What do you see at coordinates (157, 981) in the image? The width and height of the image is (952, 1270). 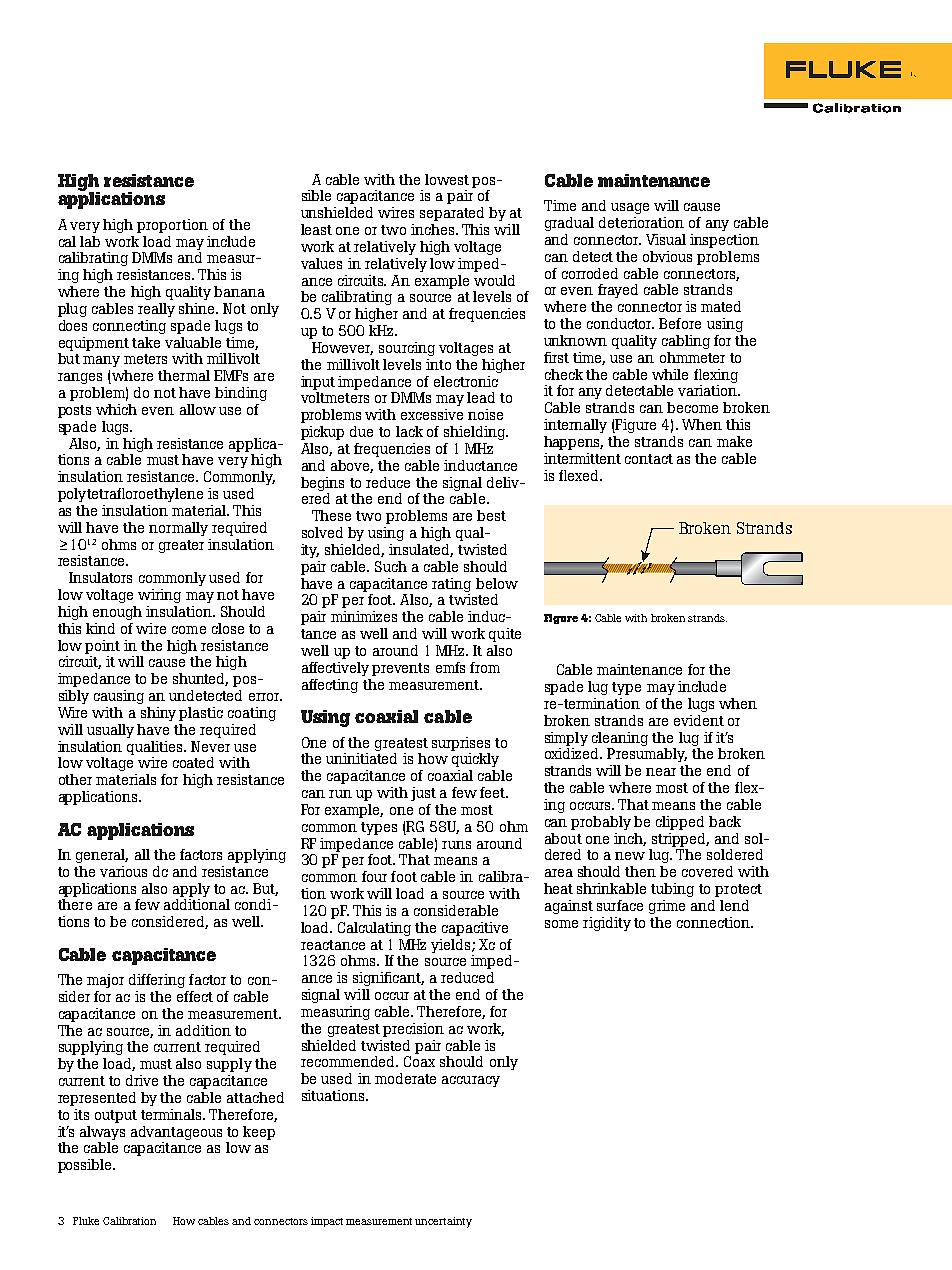 I see `differing` at bounding box center [157, 981].
